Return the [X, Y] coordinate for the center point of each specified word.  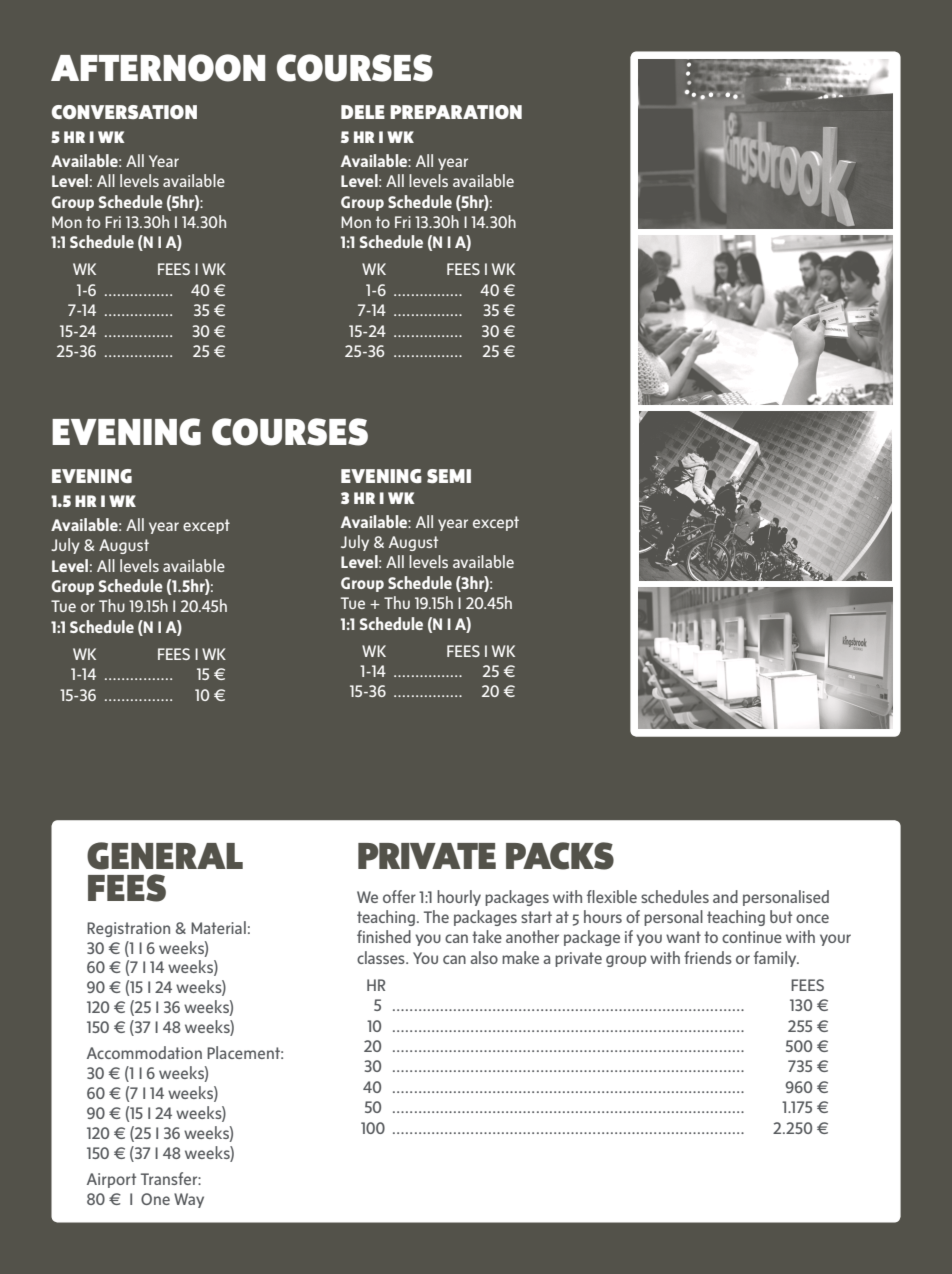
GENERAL [165, 856]
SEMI [449, 476]
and [725, 896]
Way [189, 1200]
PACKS [560, 856]
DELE [363, 112]
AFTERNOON [158, 68]
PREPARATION [456, 112]
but [781, 916]
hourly [459, 898]
